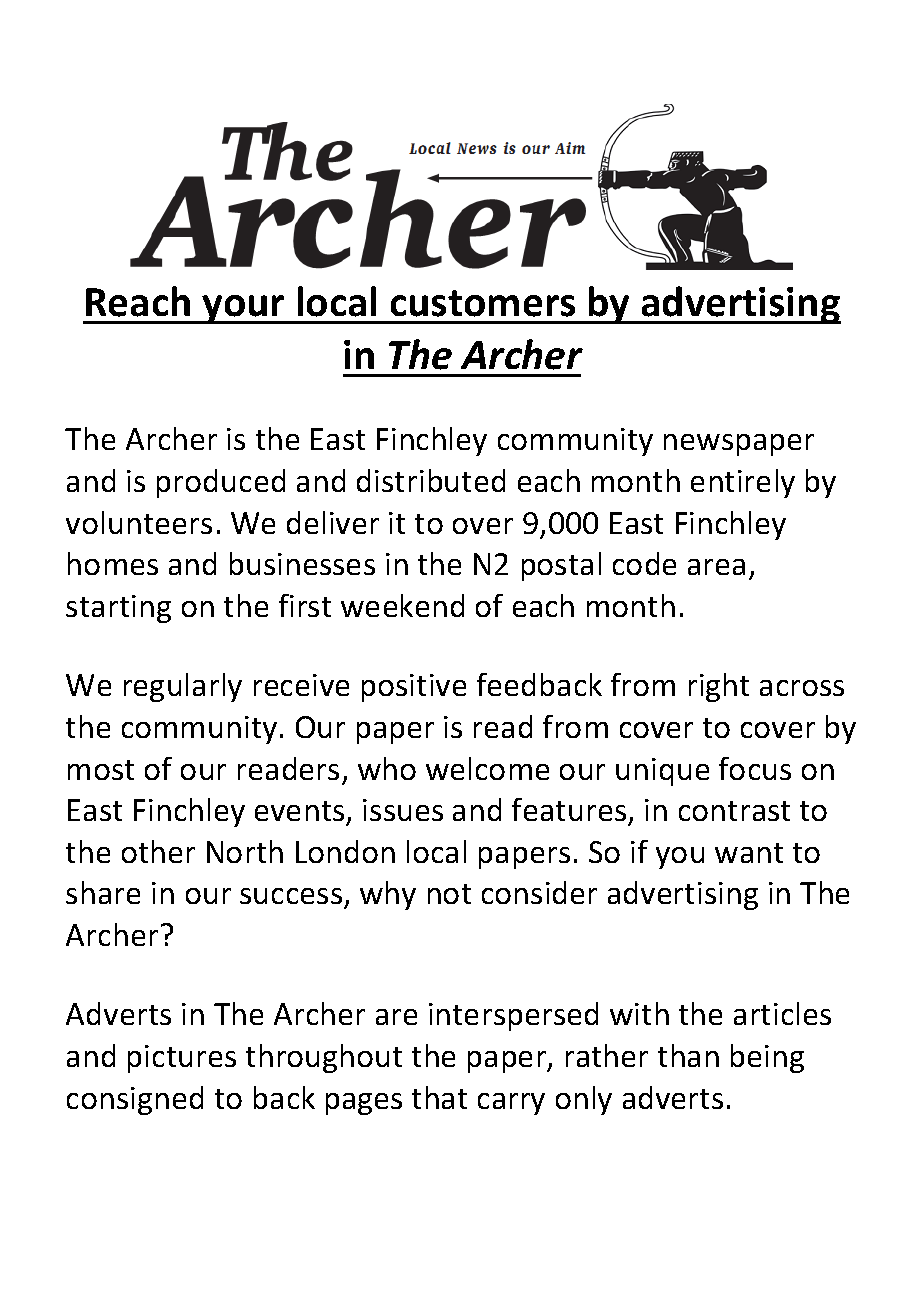 The image size is (924, 1303). What do you see at coordinates (719, 687) in the screenshot?
I see `right` at bounding box center [719, 687].
